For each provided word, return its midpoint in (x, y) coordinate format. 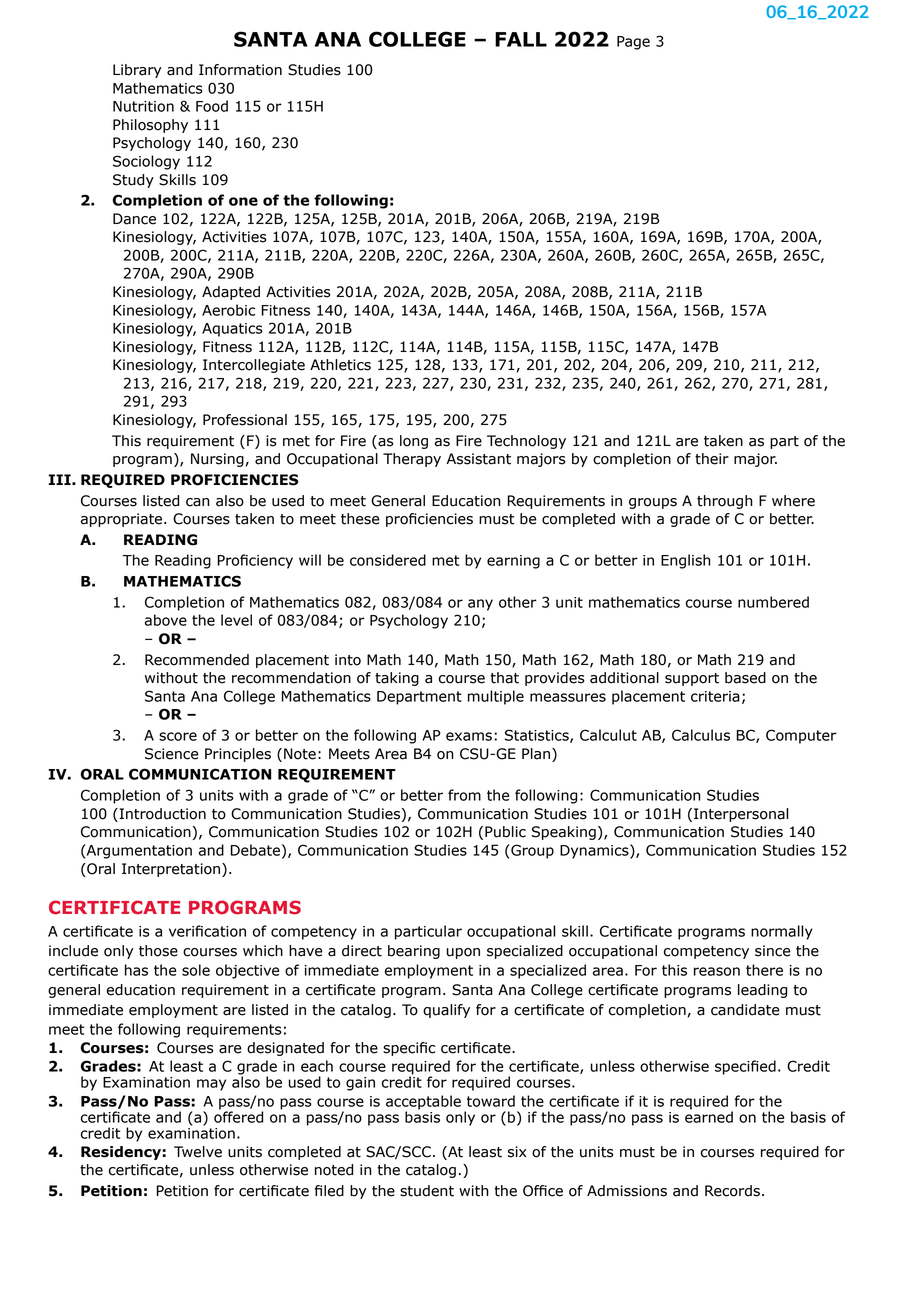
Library (137, 71)
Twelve (198, 1152)
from (464, 795)
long (414, 442)
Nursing (217, 460)
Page (633, 43)
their (712, 459)
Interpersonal (741, 815)
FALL (521, 39)
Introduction (161, 814)
